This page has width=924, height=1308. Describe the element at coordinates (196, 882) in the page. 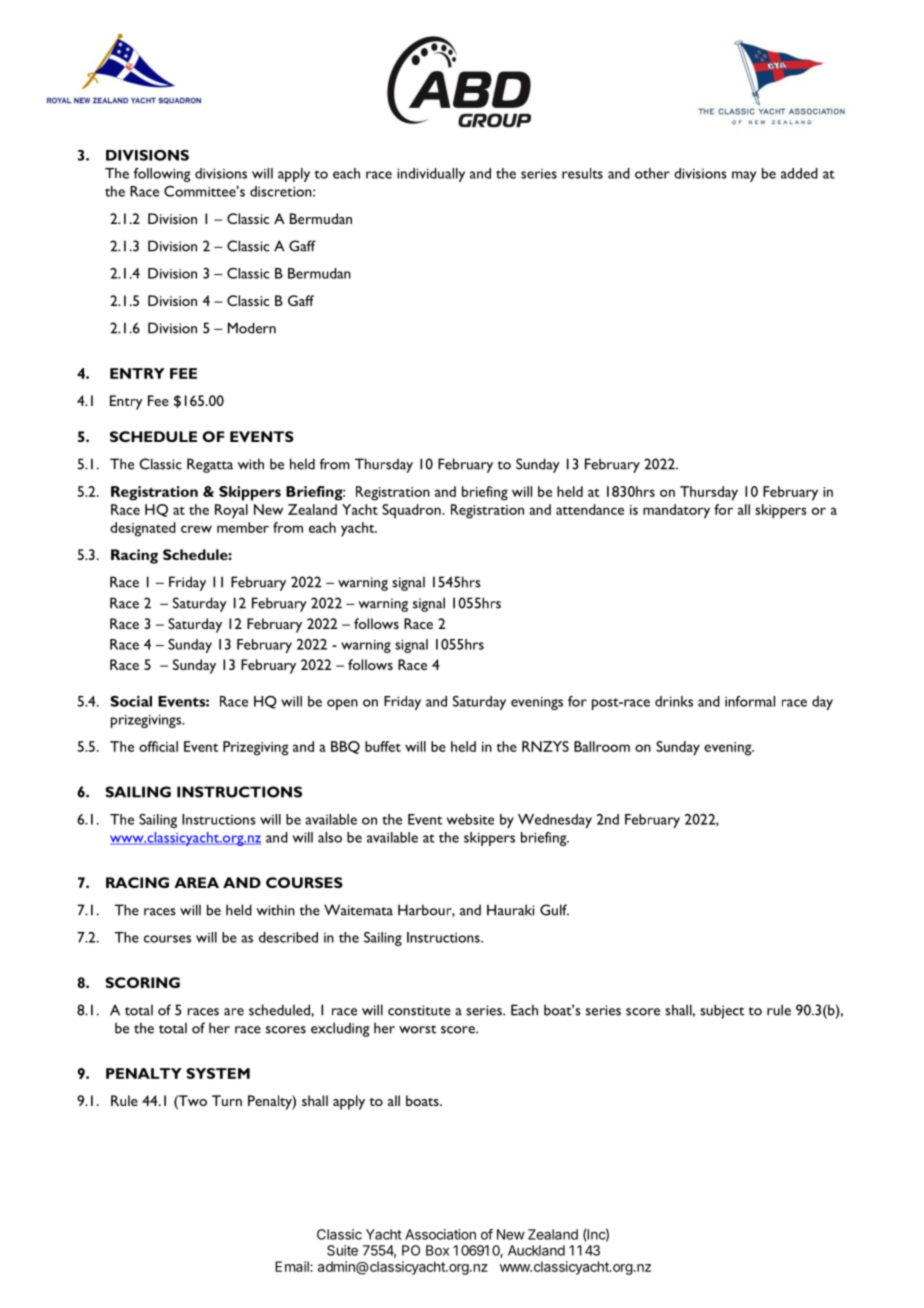

I see `AREA` at that location.
